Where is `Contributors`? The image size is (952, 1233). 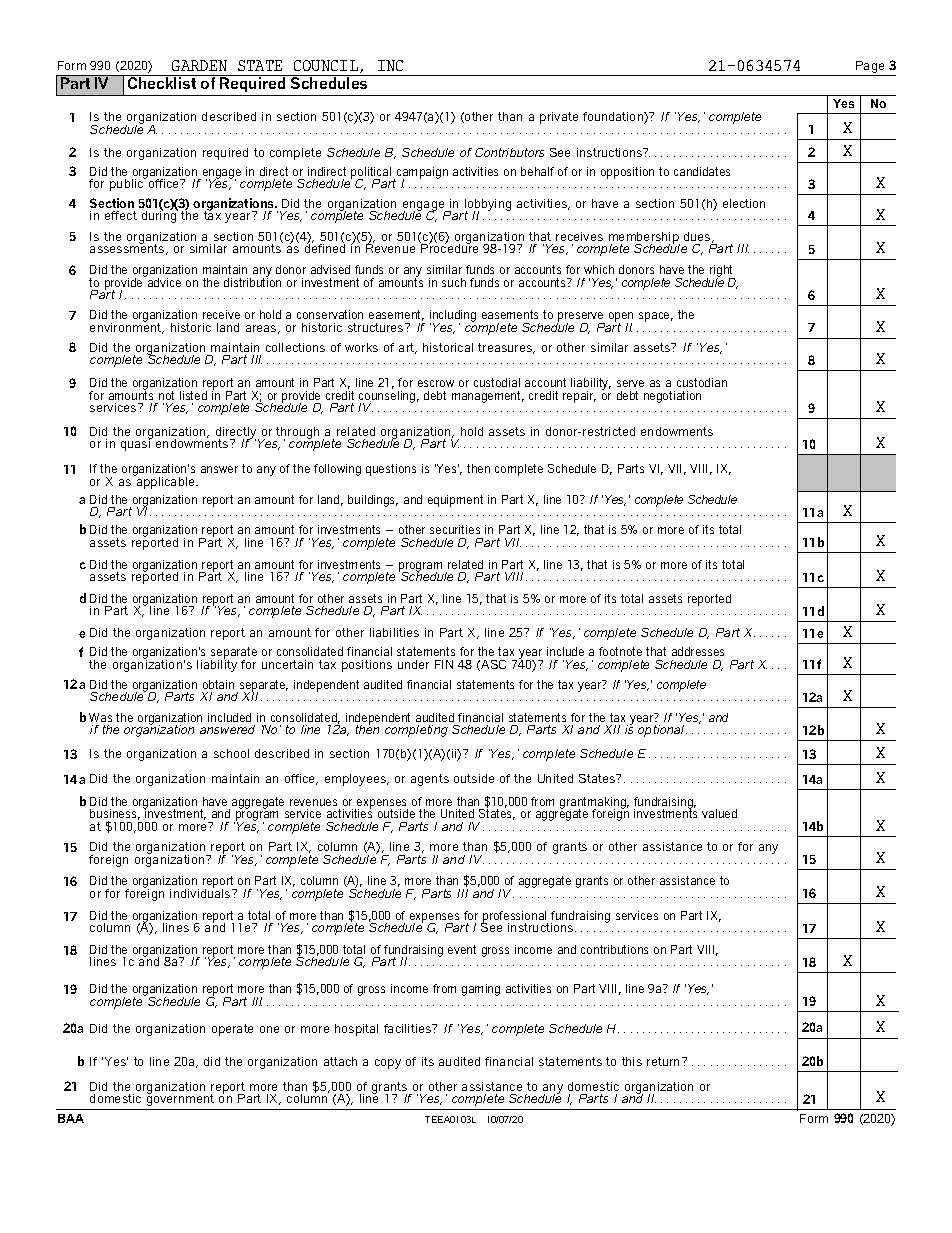 Contributors is located at coordinates (509, 152).
